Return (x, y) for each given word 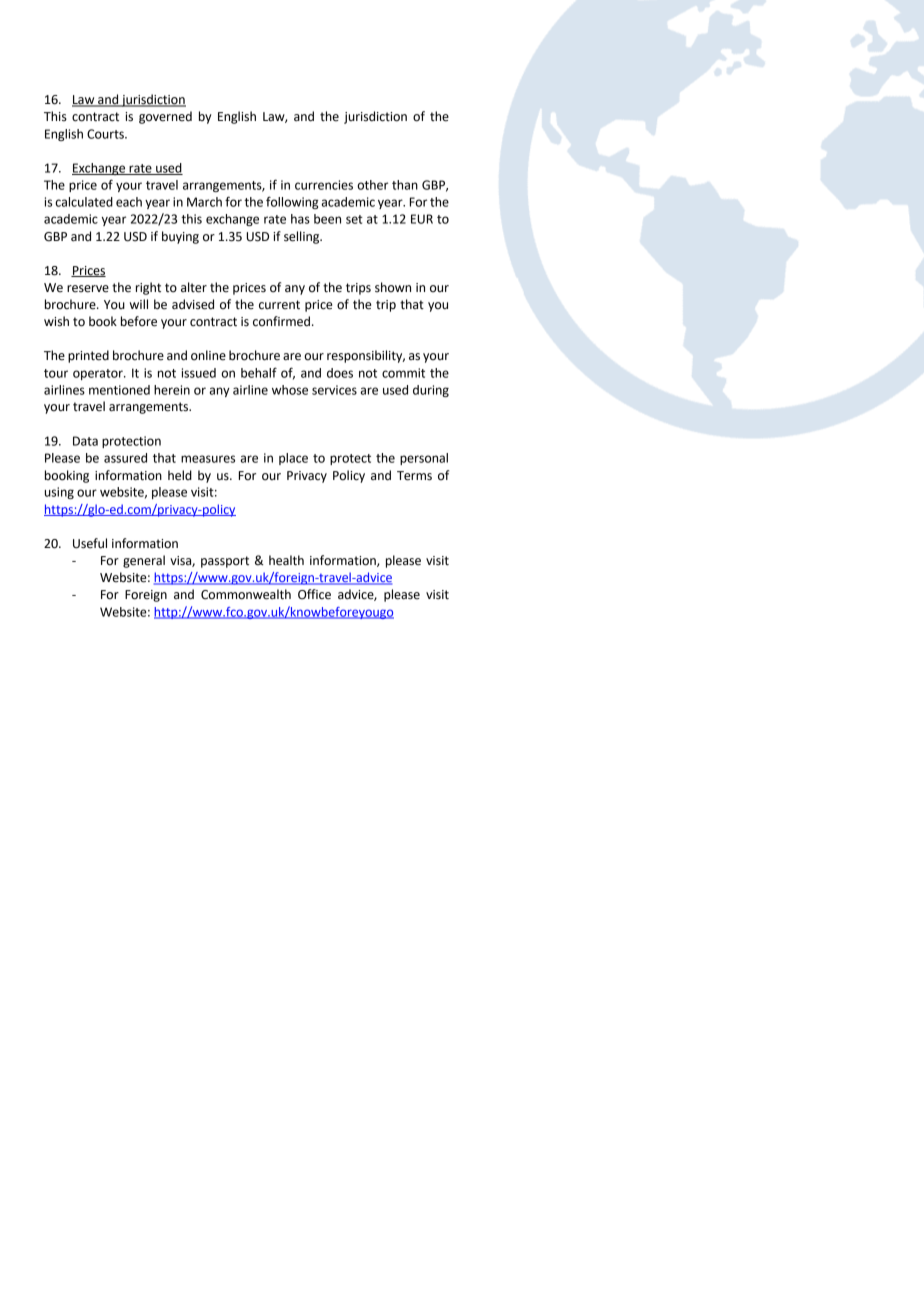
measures (208, 459)
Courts (106, 134)
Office (314, 594)
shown (393, 287)
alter (194, 287)
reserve (88, 289)
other (372, 185)
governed (165, 117)
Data (85, 441)
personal (424, 459)
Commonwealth (246, 594)
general (144, 561)
